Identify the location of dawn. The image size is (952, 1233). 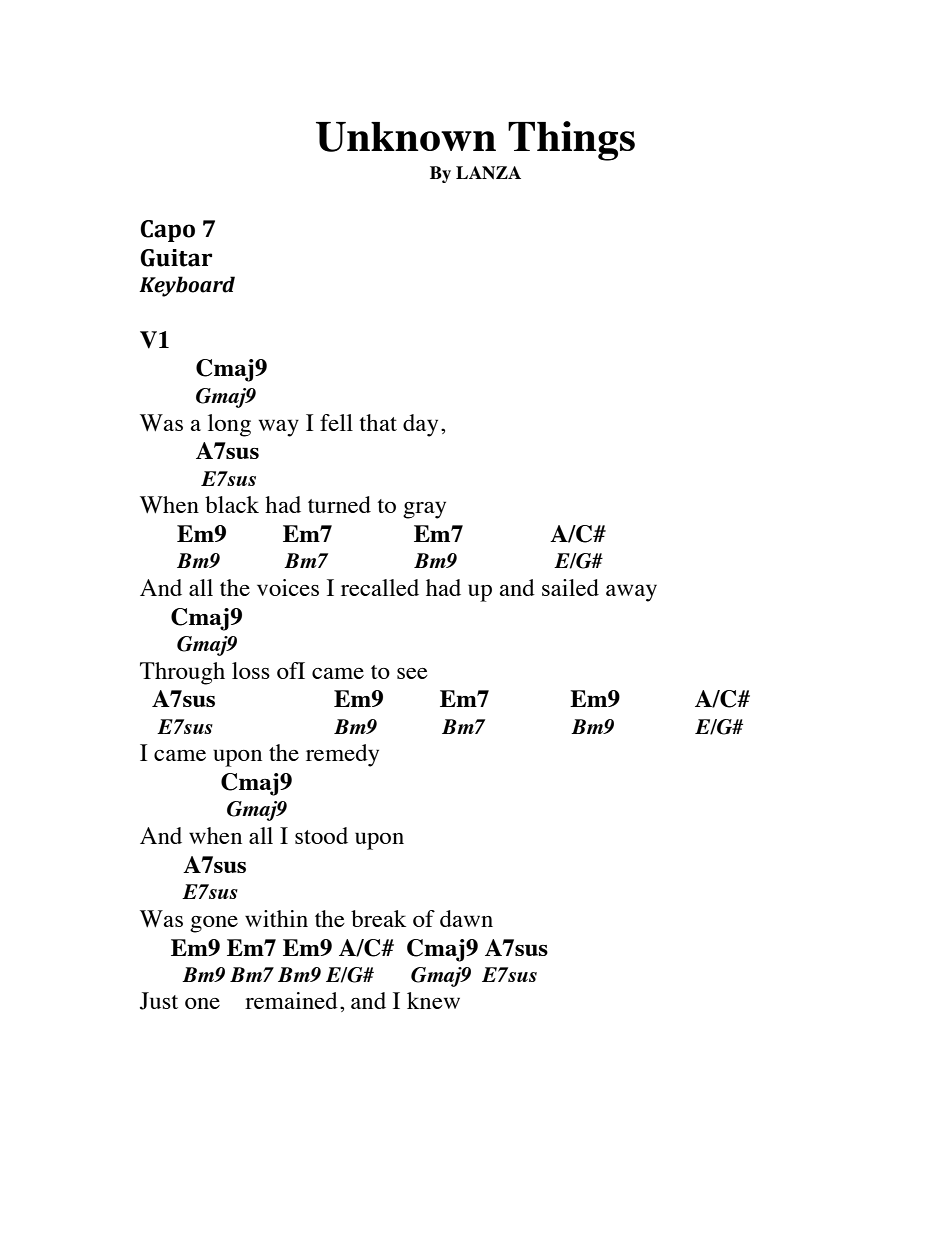
(466, 918).
